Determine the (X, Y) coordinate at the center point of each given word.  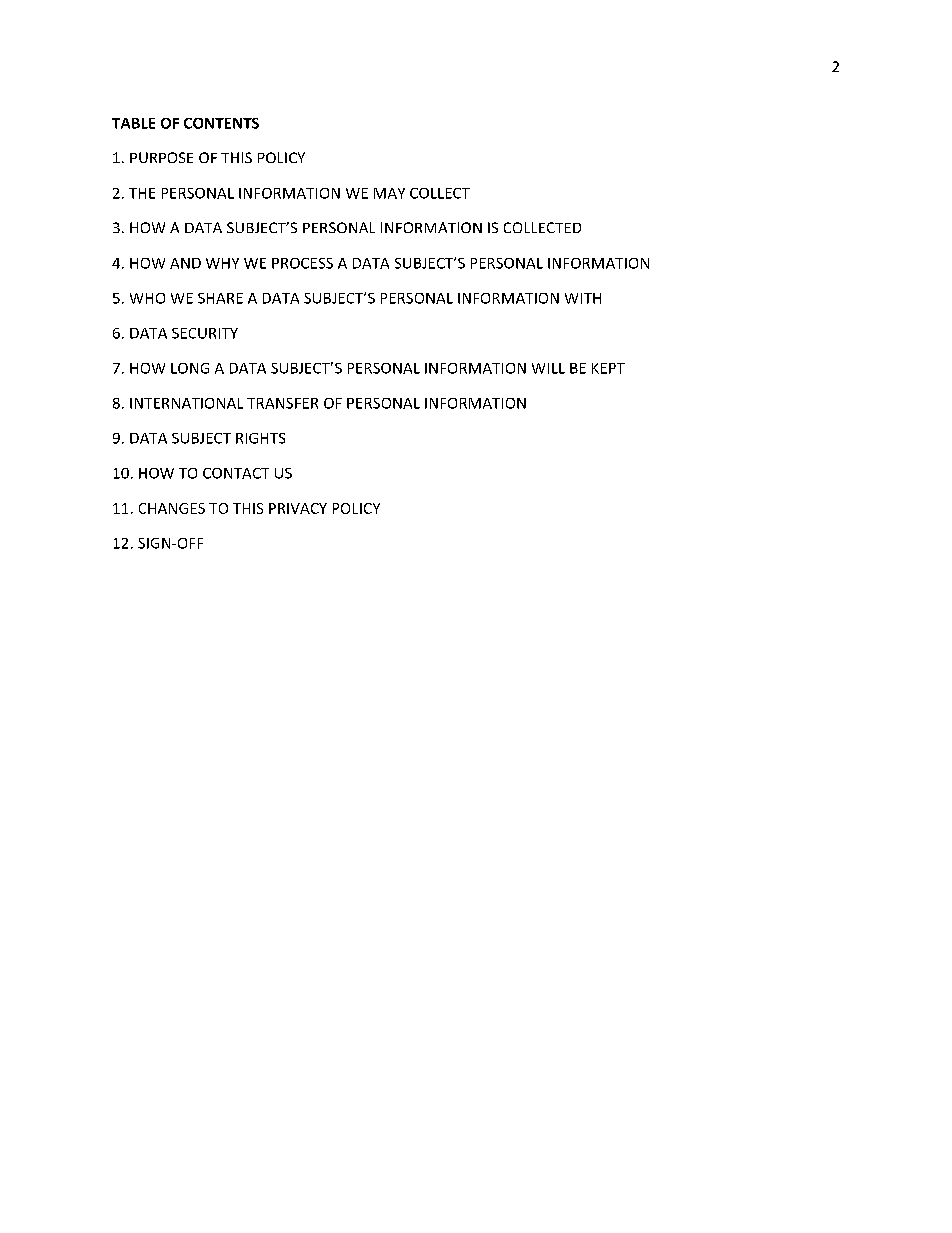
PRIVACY (298, 508)
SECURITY (205, 333)
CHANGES (172, 508)
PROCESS (302, 263)
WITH (583, 298)
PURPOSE (161, 157)
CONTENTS (221, 123)
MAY (389, 193)
